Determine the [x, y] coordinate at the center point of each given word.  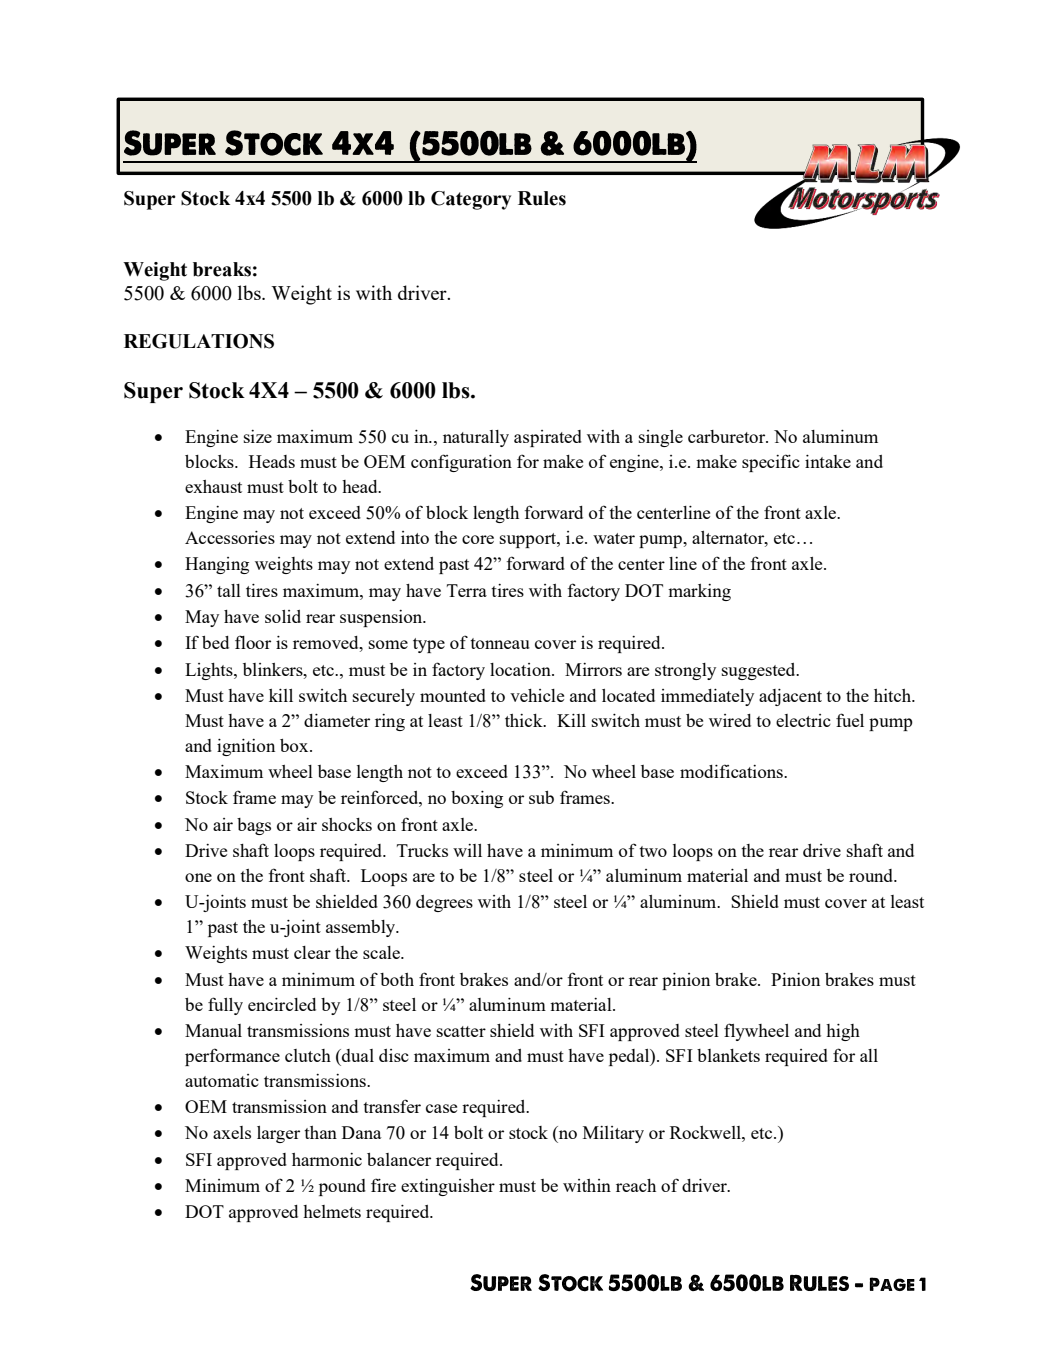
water [614, 538]
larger [278, 1134]
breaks [222, 269]
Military [613, 1134]
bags [254, 826]
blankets [728, 1055]
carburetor [728, 436]
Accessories [230, 537]
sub [541, 797]
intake [828, 461]
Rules [542, 198]
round [872, 875]
